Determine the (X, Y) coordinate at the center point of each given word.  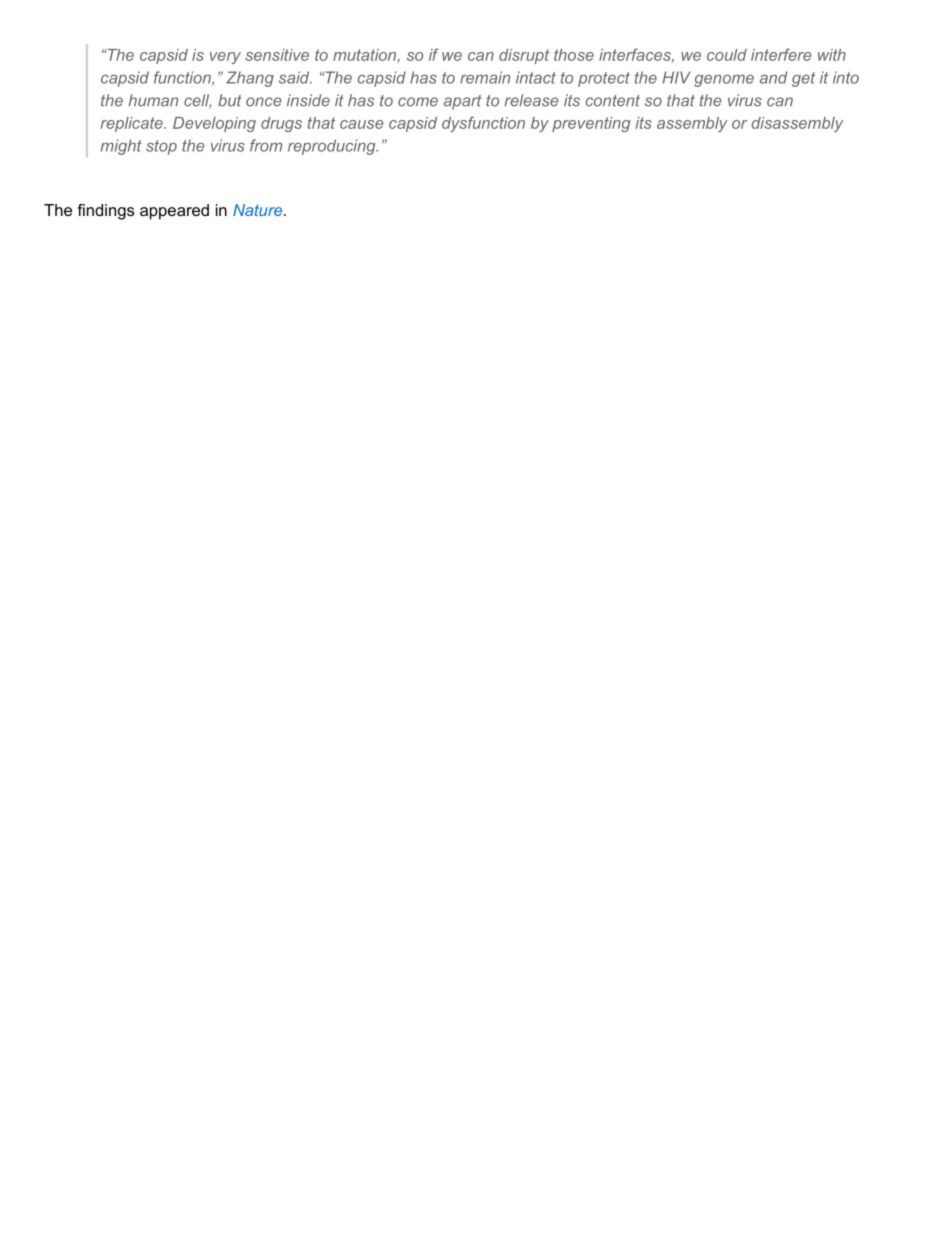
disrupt (524, 56)
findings (105, 212)
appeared (174, 212)
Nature (259, 210)
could (727, 55)
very (225, 58)
